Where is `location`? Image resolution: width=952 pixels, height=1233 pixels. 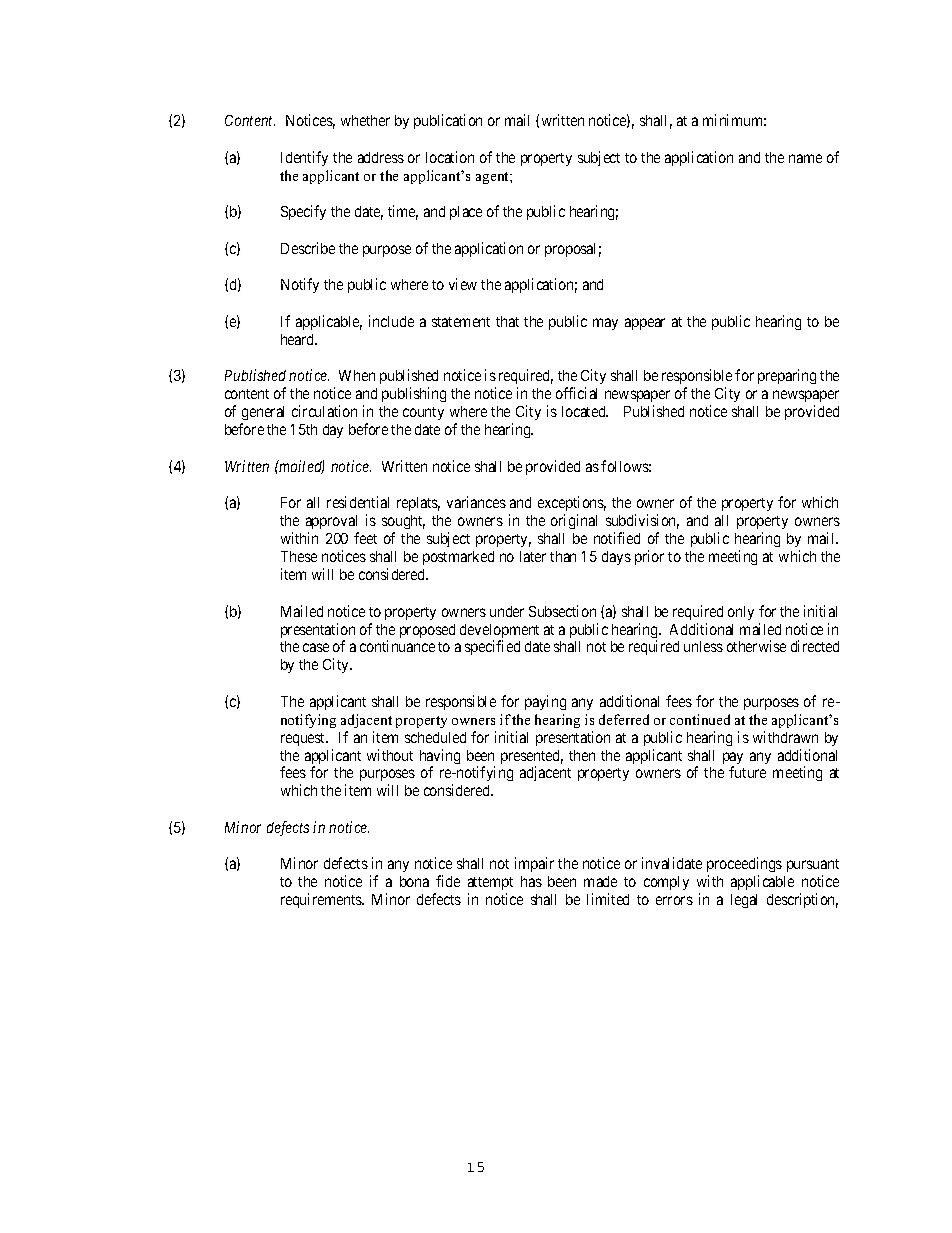
location is located at coordinates (450, 157).
